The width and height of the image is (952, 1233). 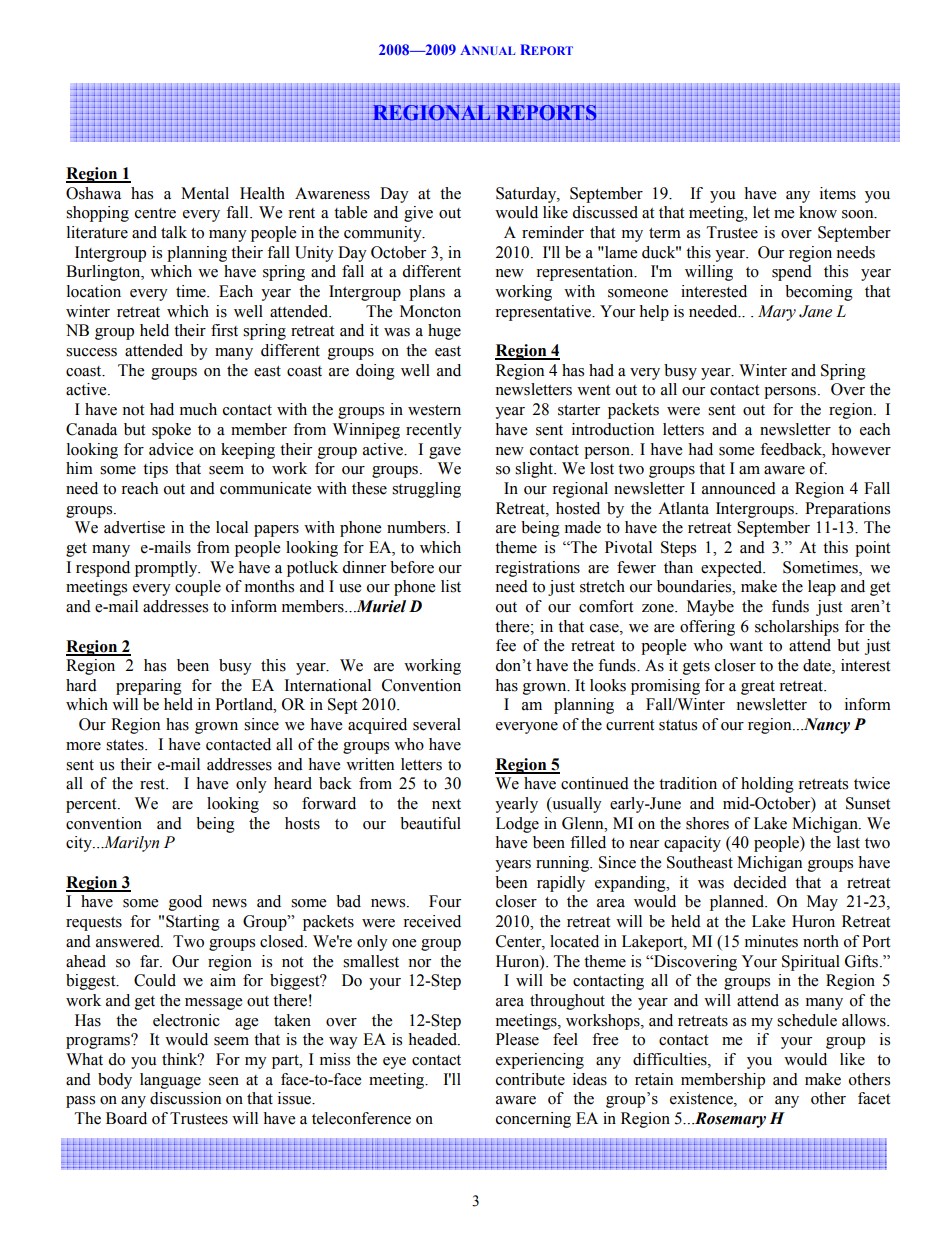 What do you see at coordinates (861, 449) in the image?
I see `however` at bounding box center [861, 449].
